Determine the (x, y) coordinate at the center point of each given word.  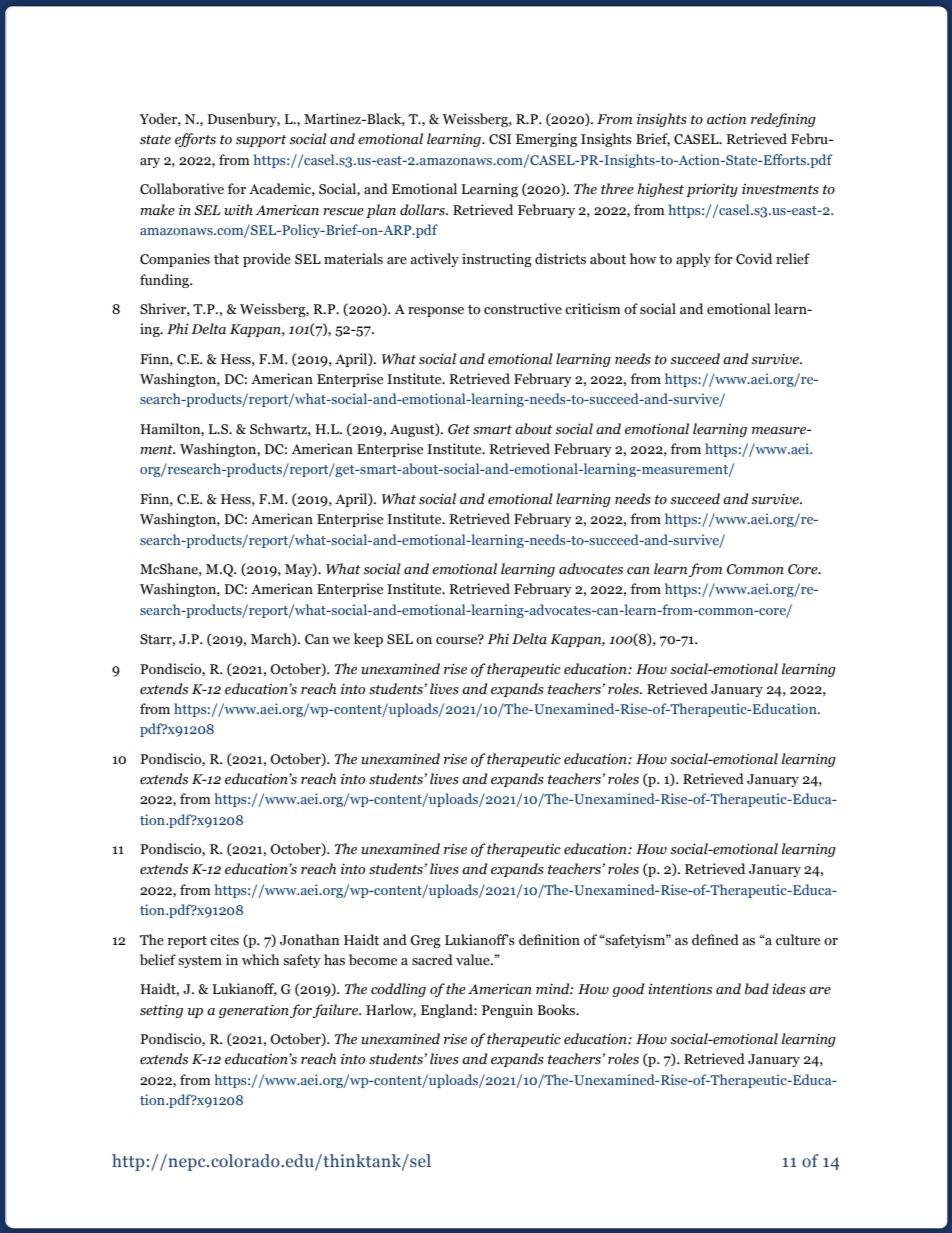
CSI (500, 139)
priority (712, 190)
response (436, 312)
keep (368, 640)
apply (693, 260)
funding (166, 281)
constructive (523, 309)
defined (715, 940)
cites (224, 940)
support (261, 141)
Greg (425, 941)
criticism (593, 308)
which (260, 960)
